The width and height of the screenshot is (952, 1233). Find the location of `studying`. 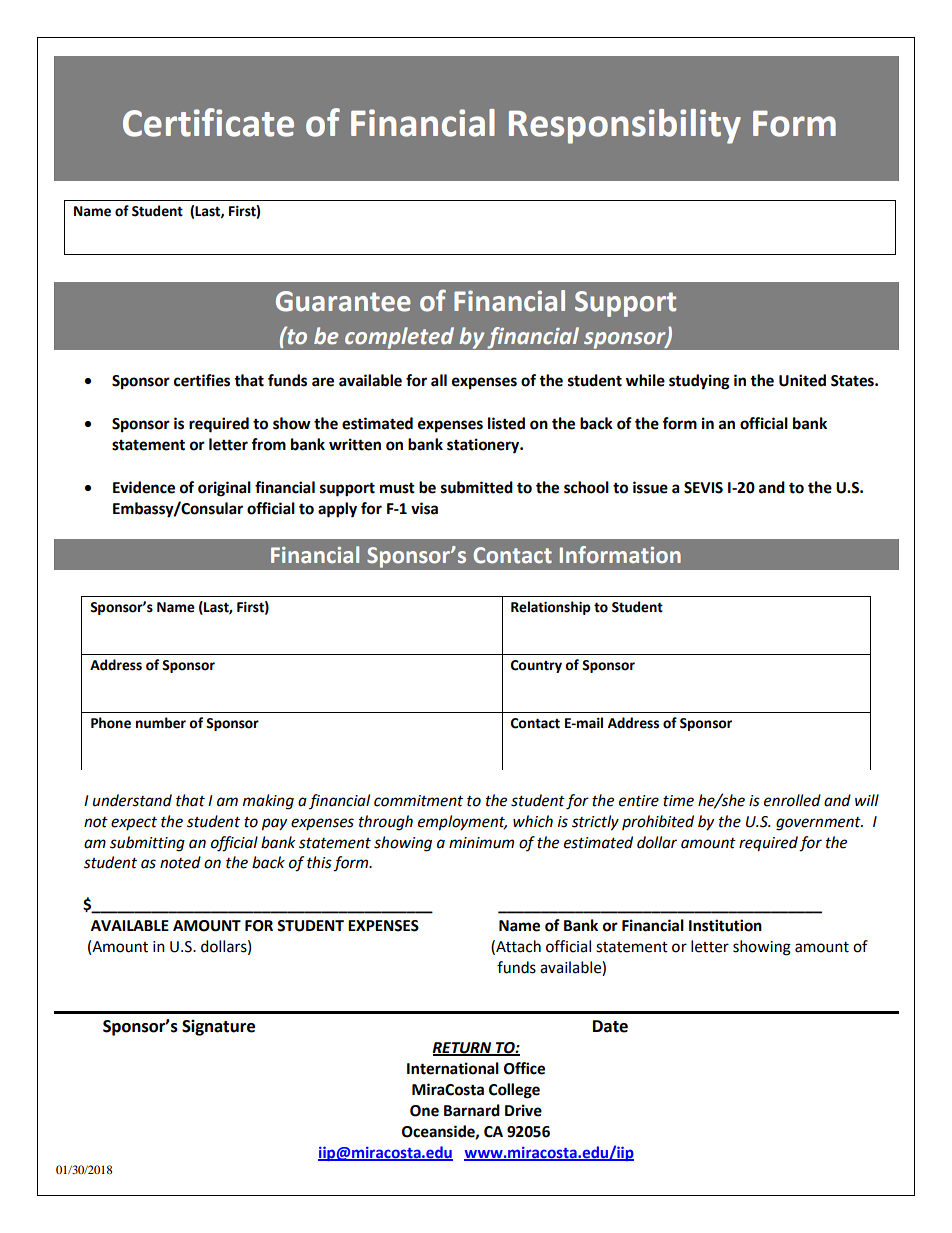

studying is located at coordinates (699, 382).
